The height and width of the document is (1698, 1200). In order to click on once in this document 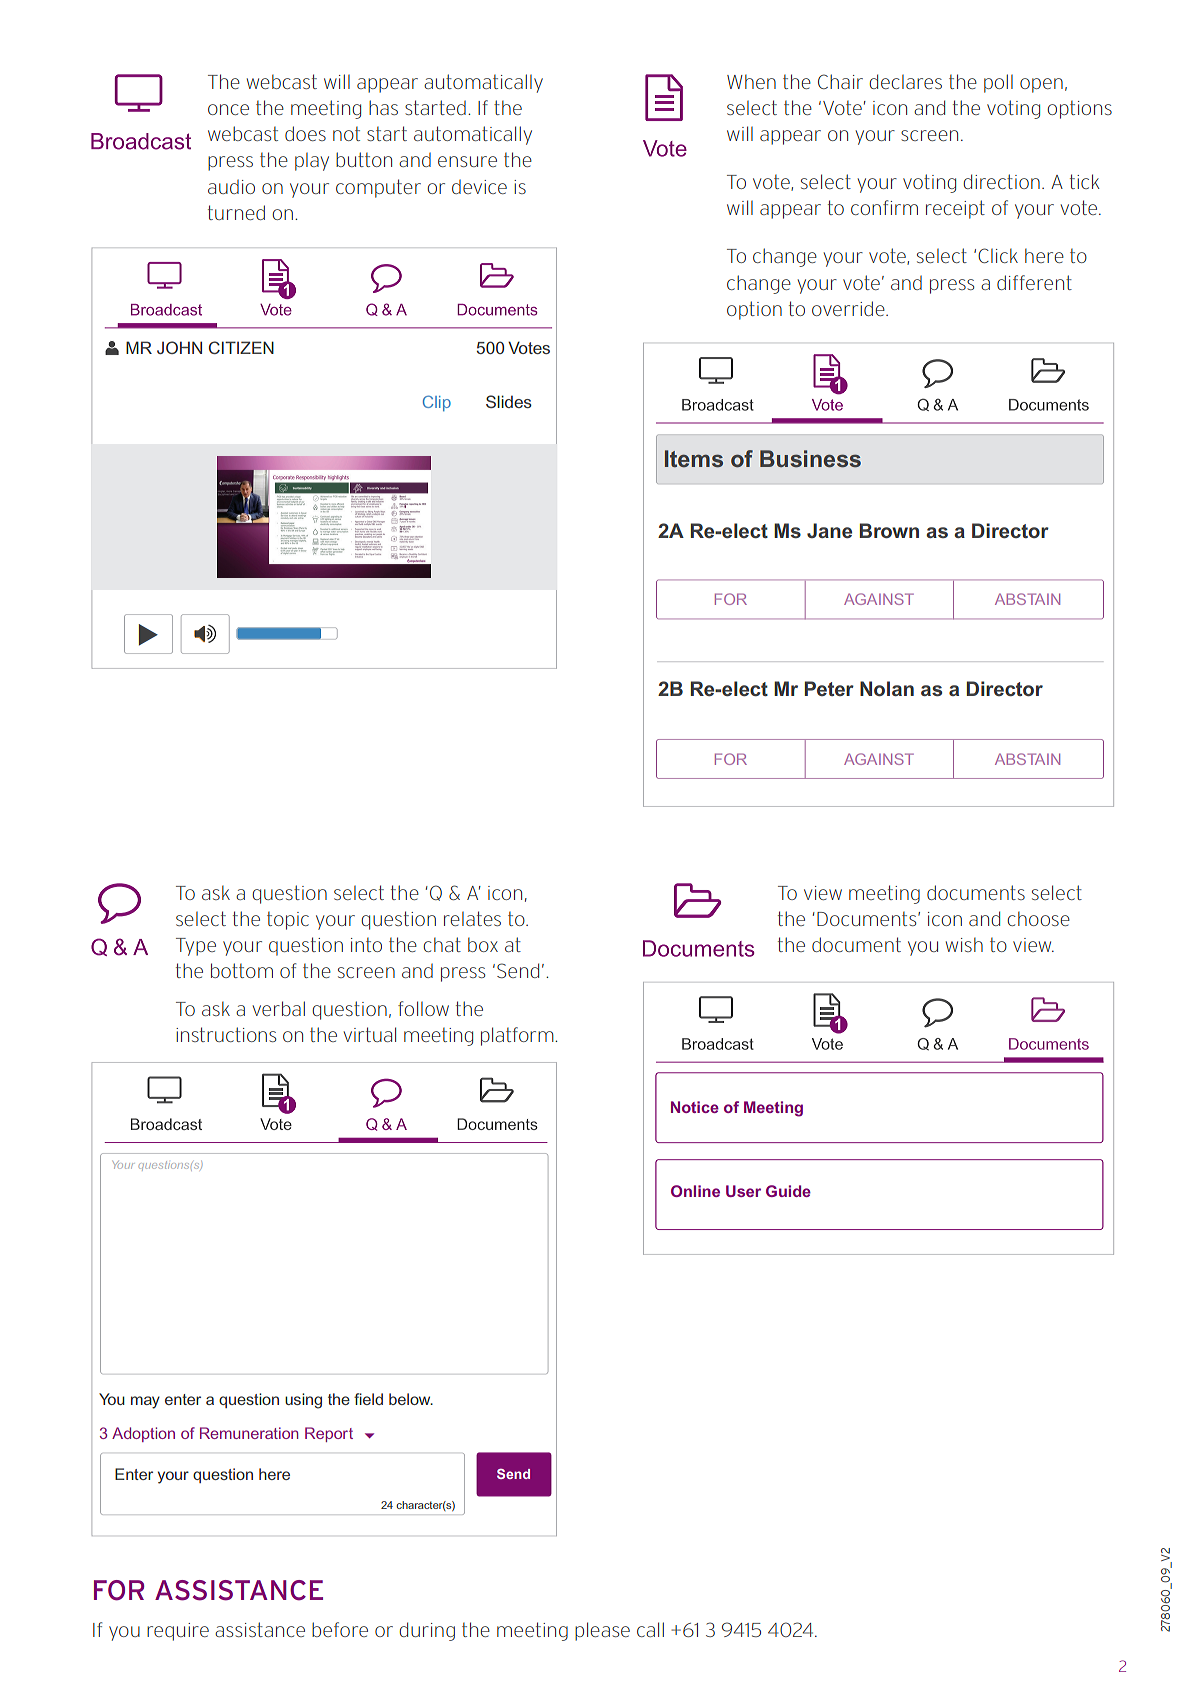, I will do `click(228, 109)`.
